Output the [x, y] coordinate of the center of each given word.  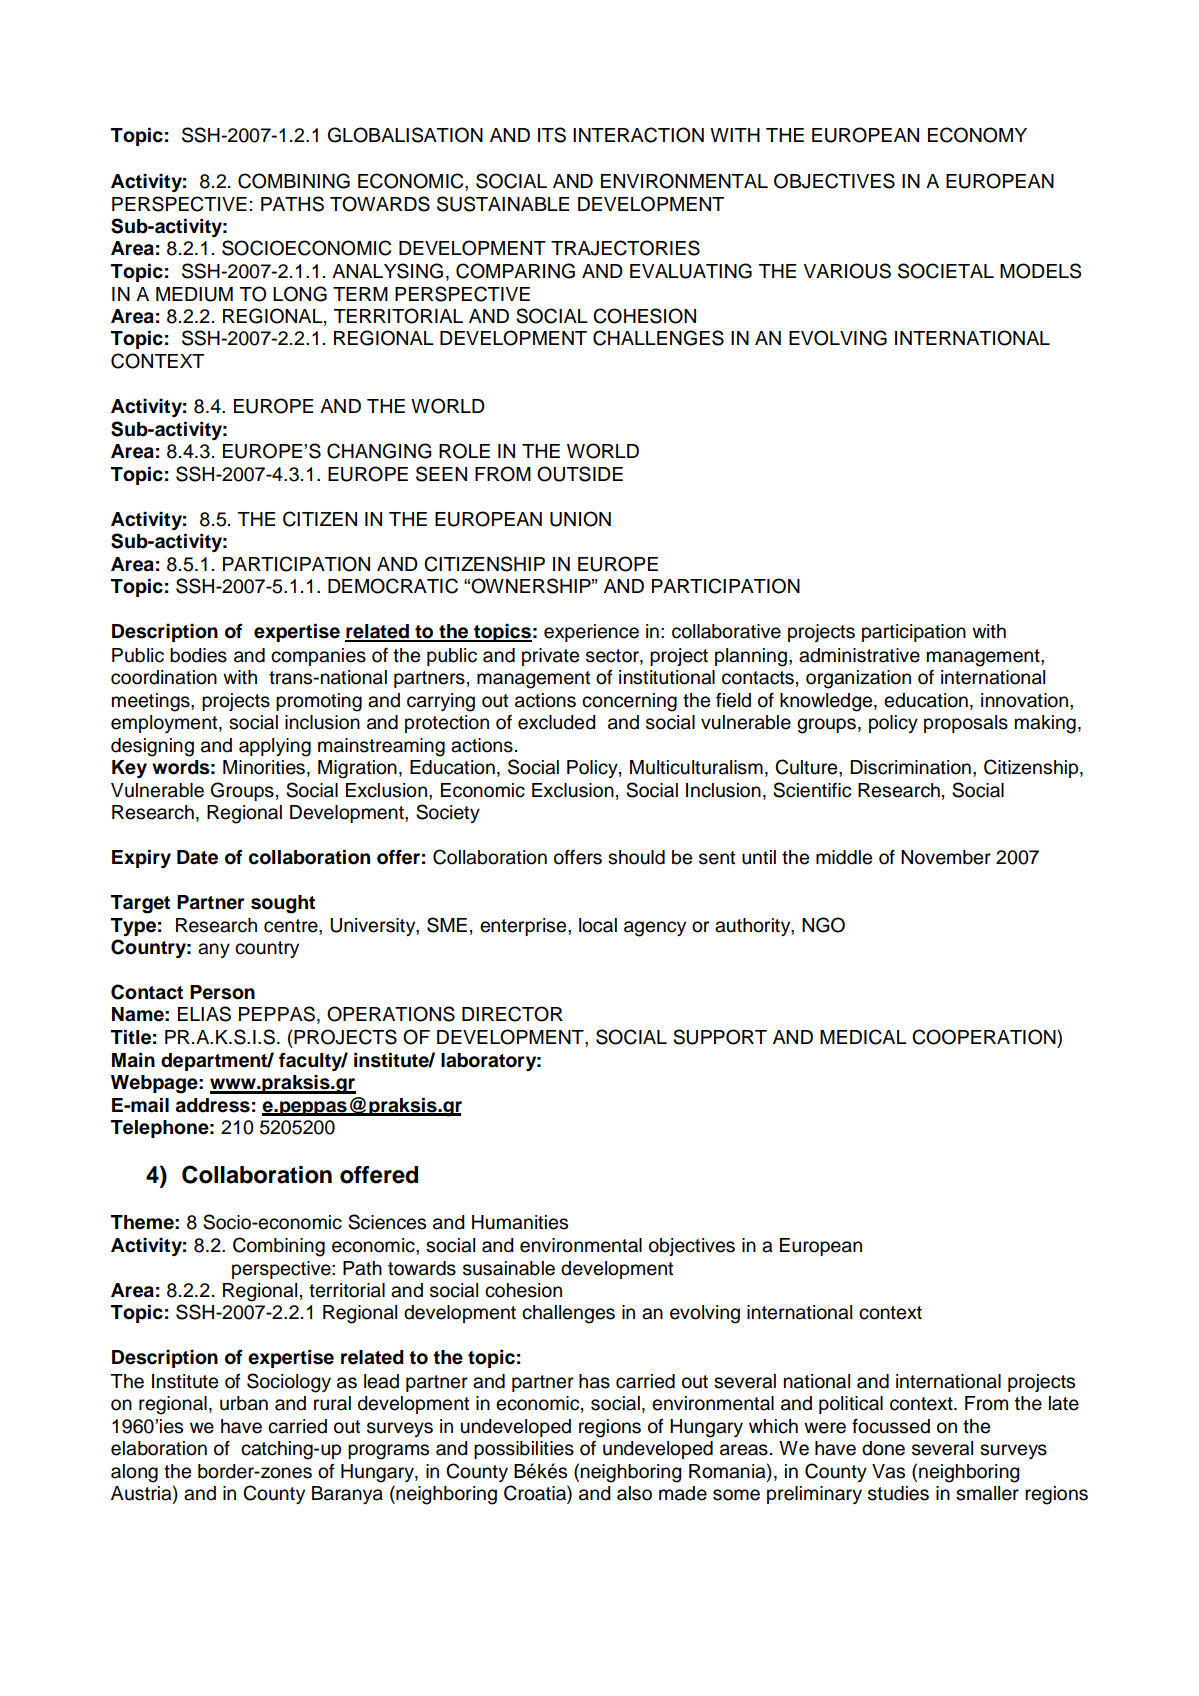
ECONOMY [977, 135]
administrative [859, 655]
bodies [198, 655]
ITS [552, 135]
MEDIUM [194, 294]
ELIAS [204, 1014]
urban [244, 1403]
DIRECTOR [512, 1014]
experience [591, 633]
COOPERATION [985, 1037]
